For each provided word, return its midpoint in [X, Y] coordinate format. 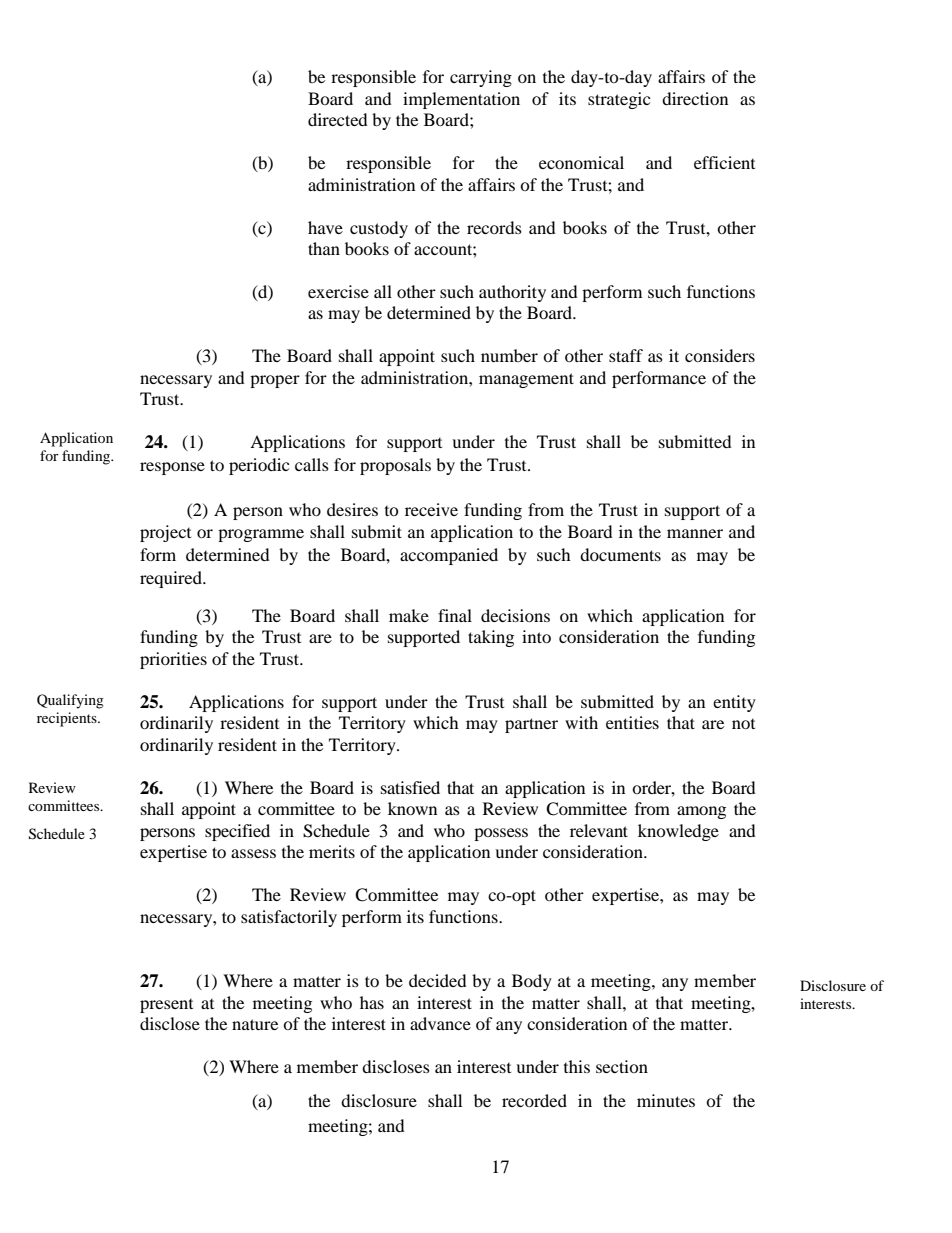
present [166, 1006]
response [172, 468]
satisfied [410, 787]
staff [626, 355]
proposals [395, 466]
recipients [68, 719]
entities [632, 722]
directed [338, 119]
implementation [461, 100]
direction [695, 98]
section [622, 1066]
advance [440, 1023]
